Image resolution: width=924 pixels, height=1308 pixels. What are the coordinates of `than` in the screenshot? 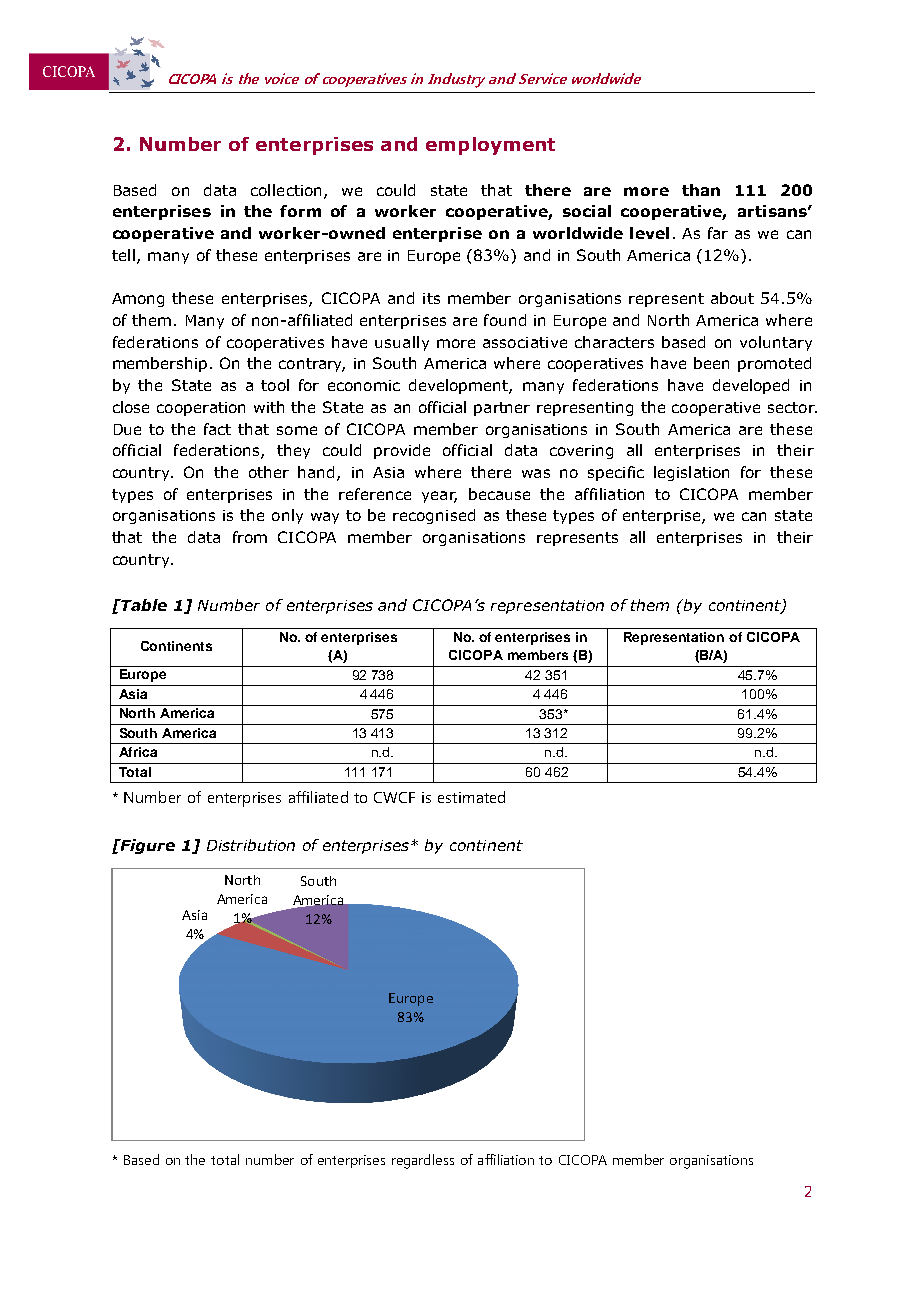 It's located at (701, 190).
